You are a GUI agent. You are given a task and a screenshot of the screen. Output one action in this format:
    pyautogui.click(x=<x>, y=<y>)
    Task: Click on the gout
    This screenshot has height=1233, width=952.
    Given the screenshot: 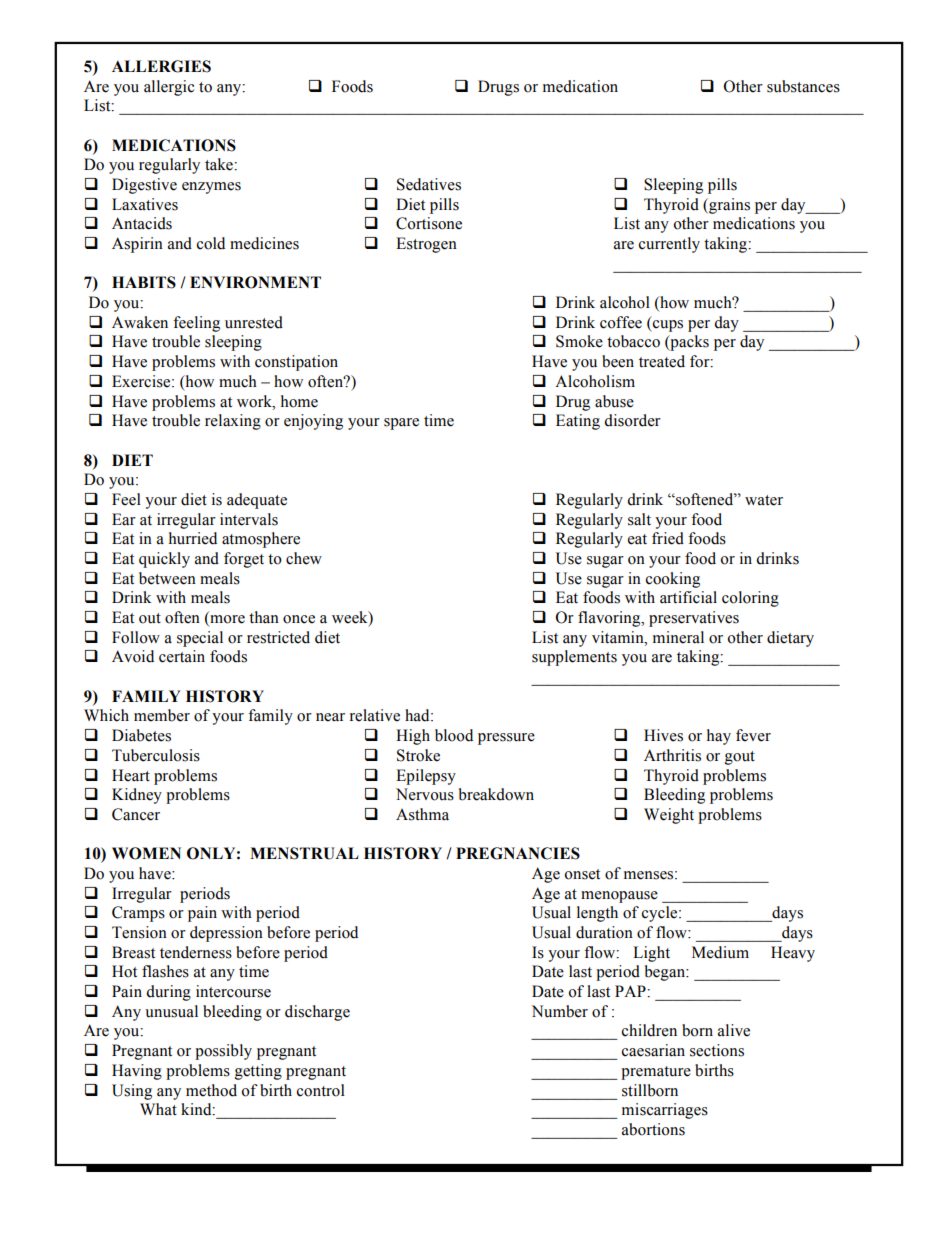 What is the action you would take?
    pyautogui.click(x=740, y=758)
